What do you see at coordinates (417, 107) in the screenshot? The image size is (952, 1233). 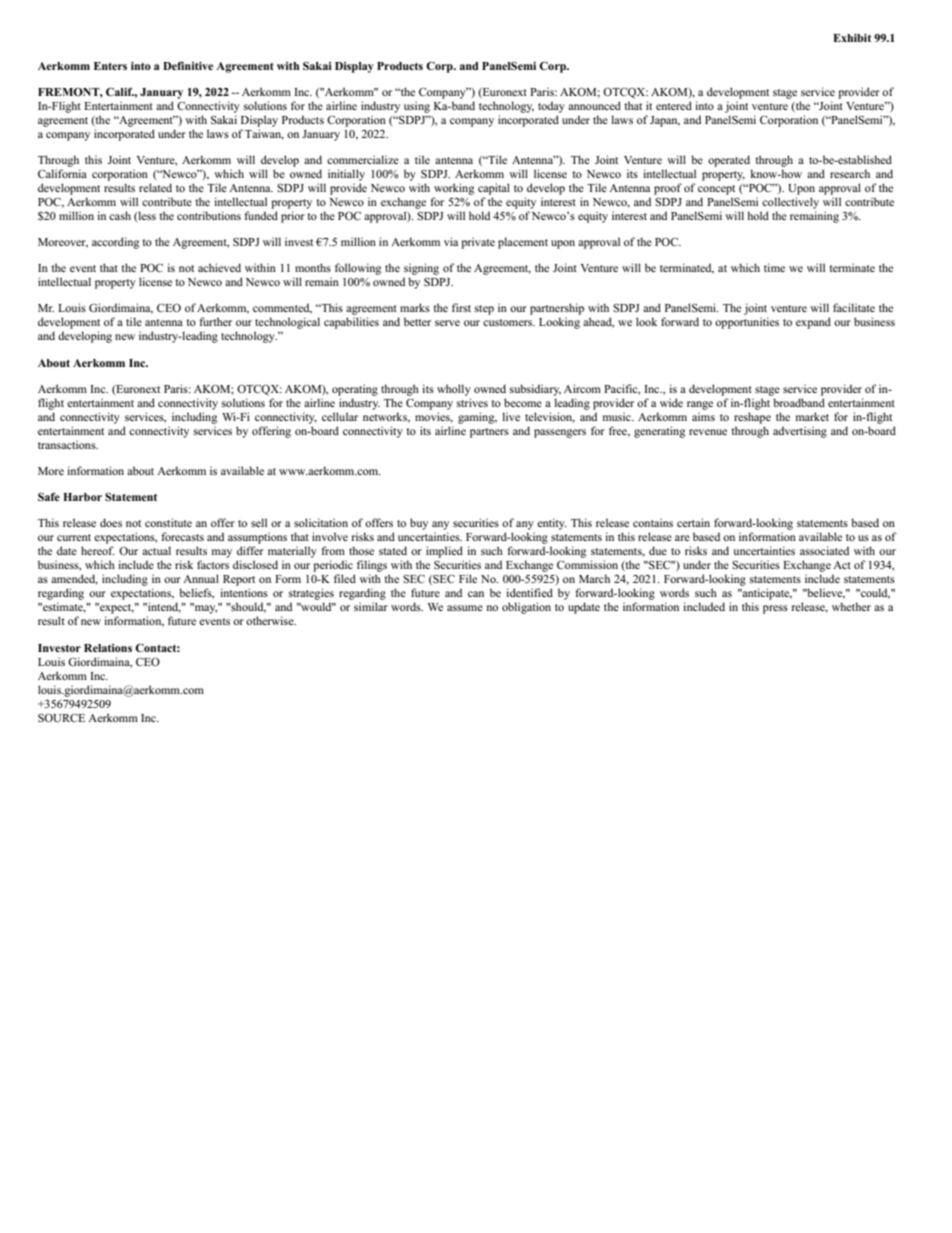 I see `using` at bounding box center [417, 107].
